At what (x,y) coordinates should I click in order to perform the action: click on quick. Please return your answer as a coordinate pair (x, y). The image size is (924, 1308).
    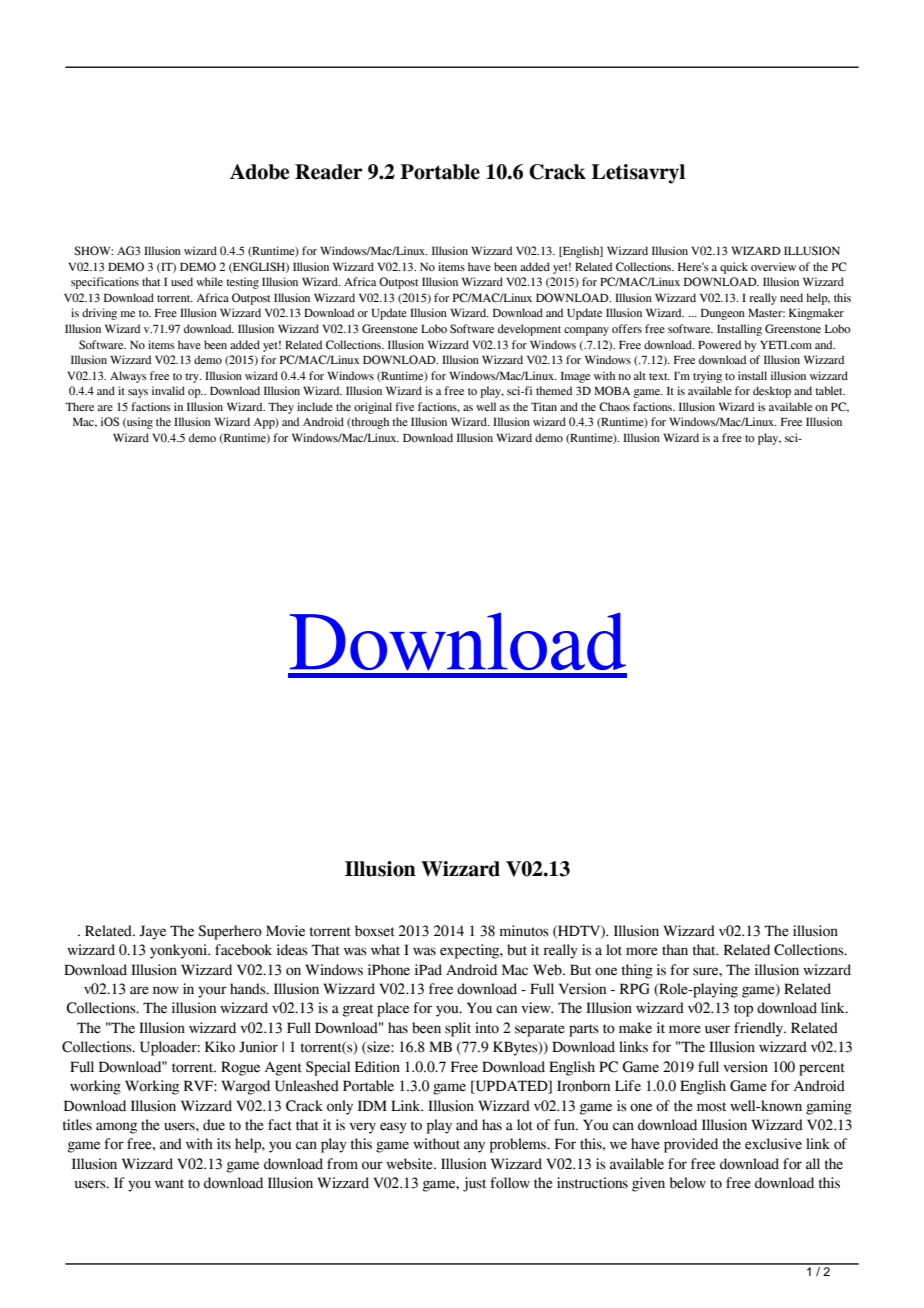
    Looking at the image, I should click on (734, 268).
